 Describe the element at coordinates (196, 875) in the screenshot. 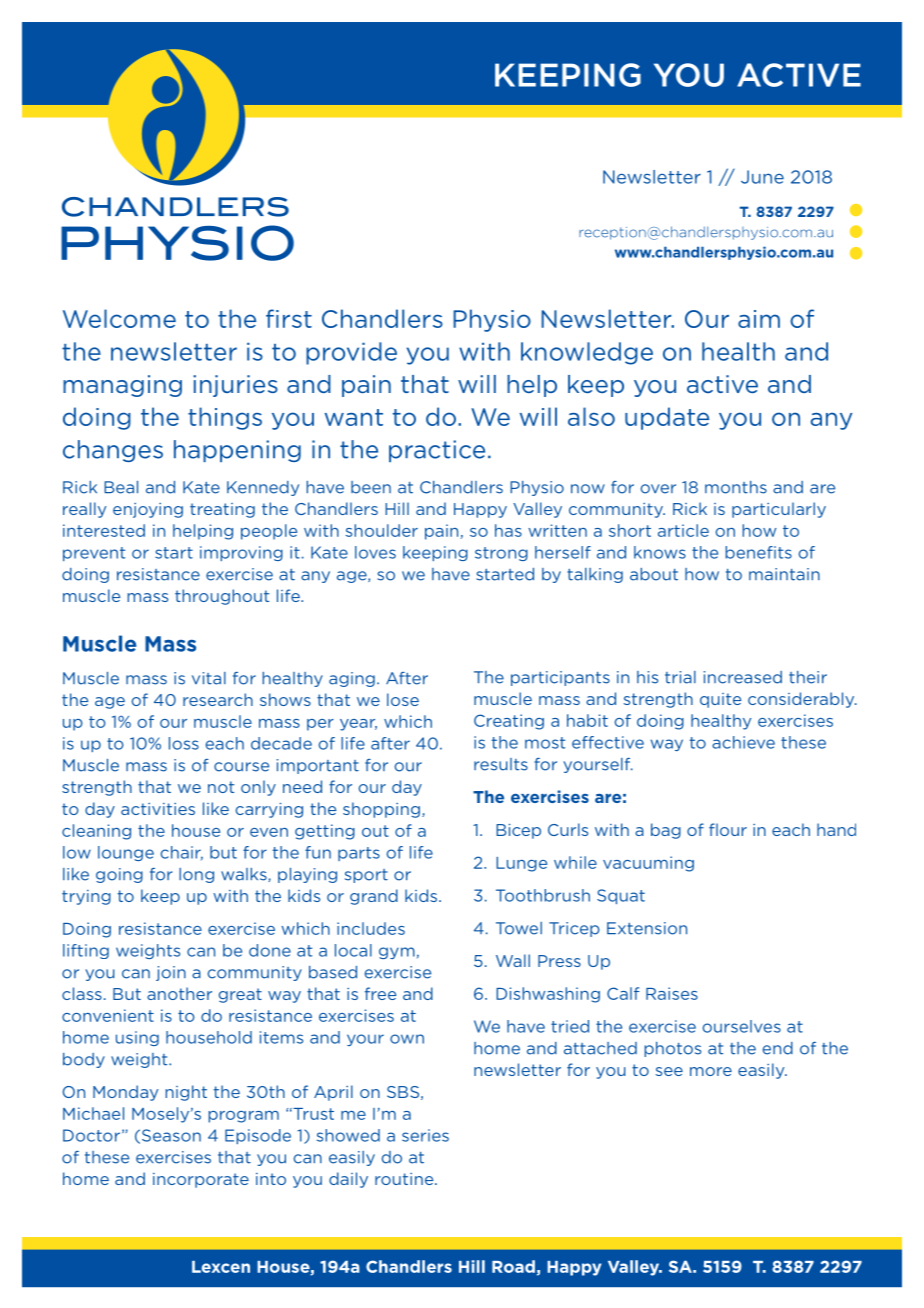

I see `long` at that location.
